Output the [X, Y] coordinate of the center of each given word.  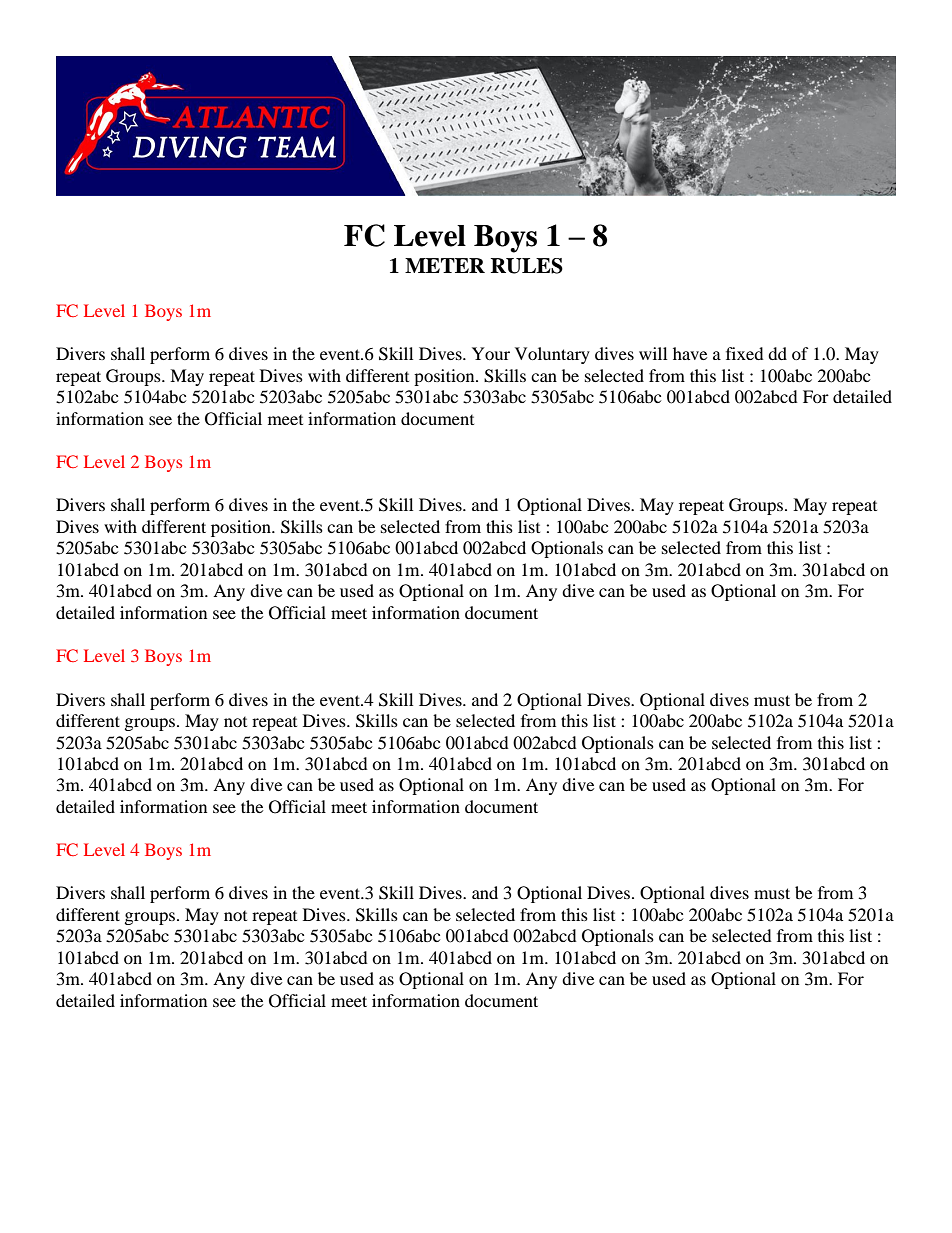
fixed [745, 353]
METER [445, 265]
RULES [527, 266]
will [653, 353]
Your [491, 353]
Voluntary [552, 355]
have [690, 353]
